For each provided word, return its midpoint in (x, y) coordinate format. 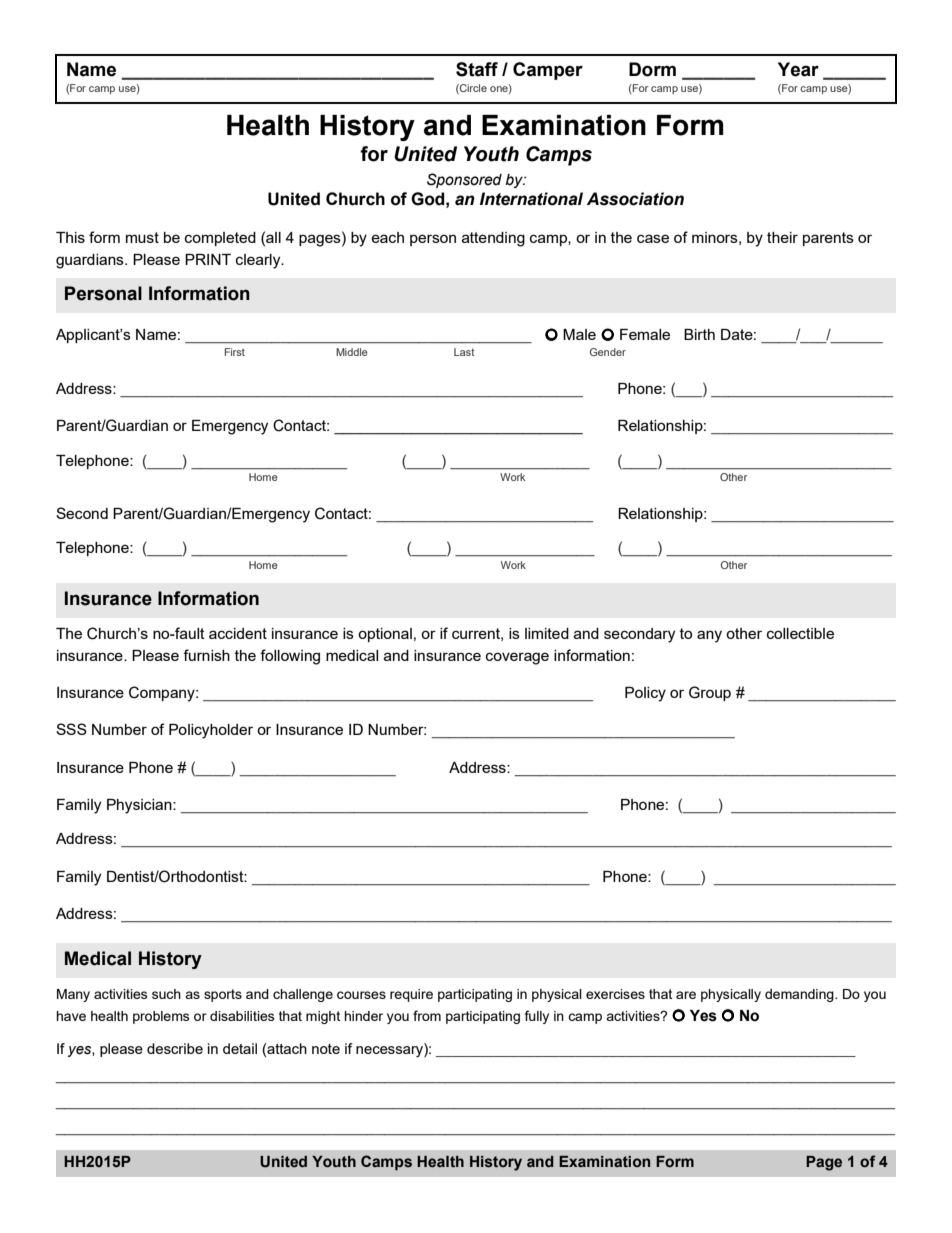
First (235, 352)
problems (161, 1017)
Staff (477, 69)
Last (464, 352)
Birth (699, 334)
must (142, 237)
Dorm (652, 69)
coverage (517, 658)
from (427, 1015)
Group (710, 693)
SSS (71, 729)
